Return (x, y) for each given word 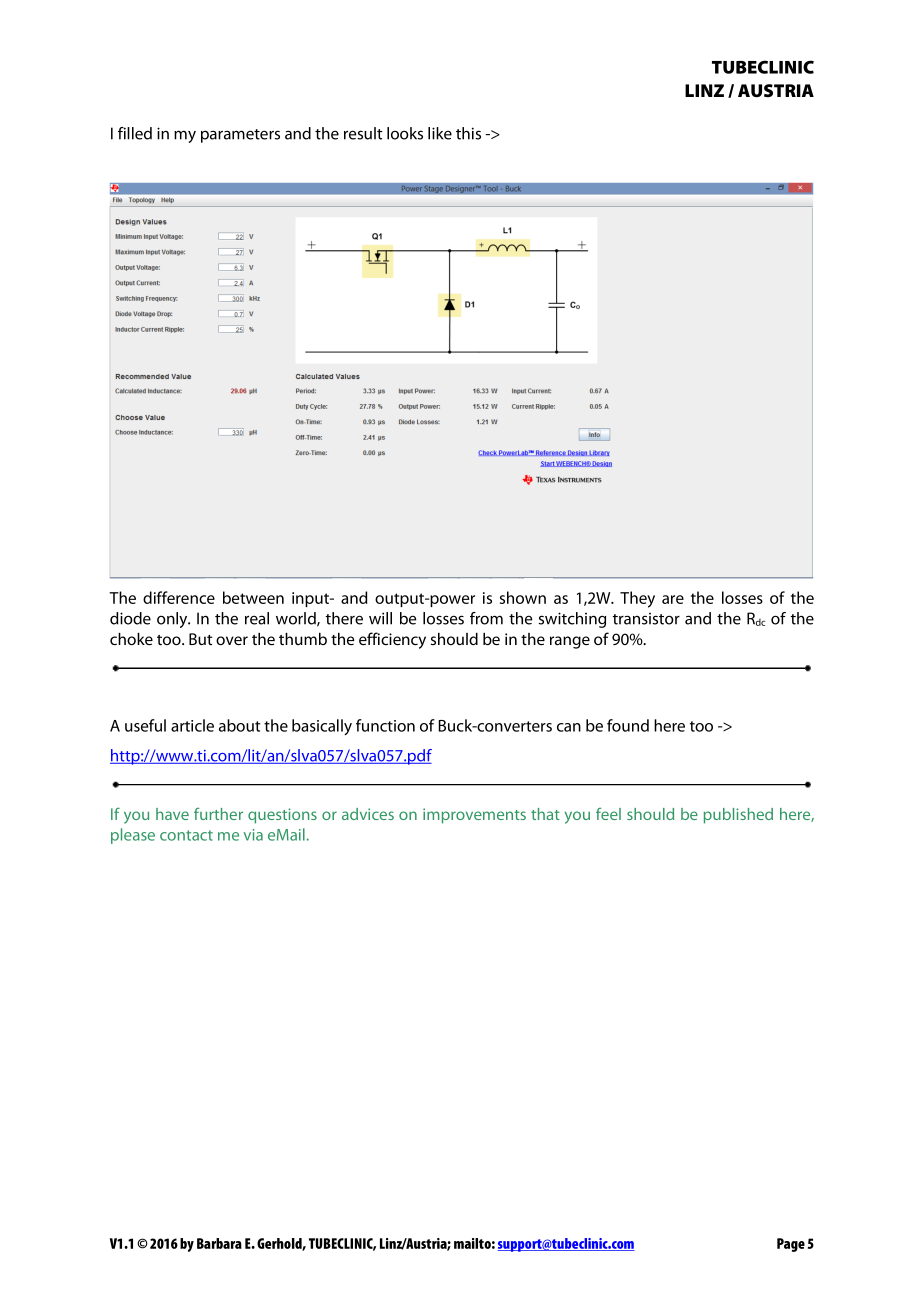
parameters (240, 136)
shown (523, 597)
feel (608, 813)
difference (179, 597)
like (440, 133)
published (738, 816)
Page (791, 1245)
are (673, 599)
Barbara (219, 1243)
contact (186, 835)
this (468, 133)
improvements (474, 816)
